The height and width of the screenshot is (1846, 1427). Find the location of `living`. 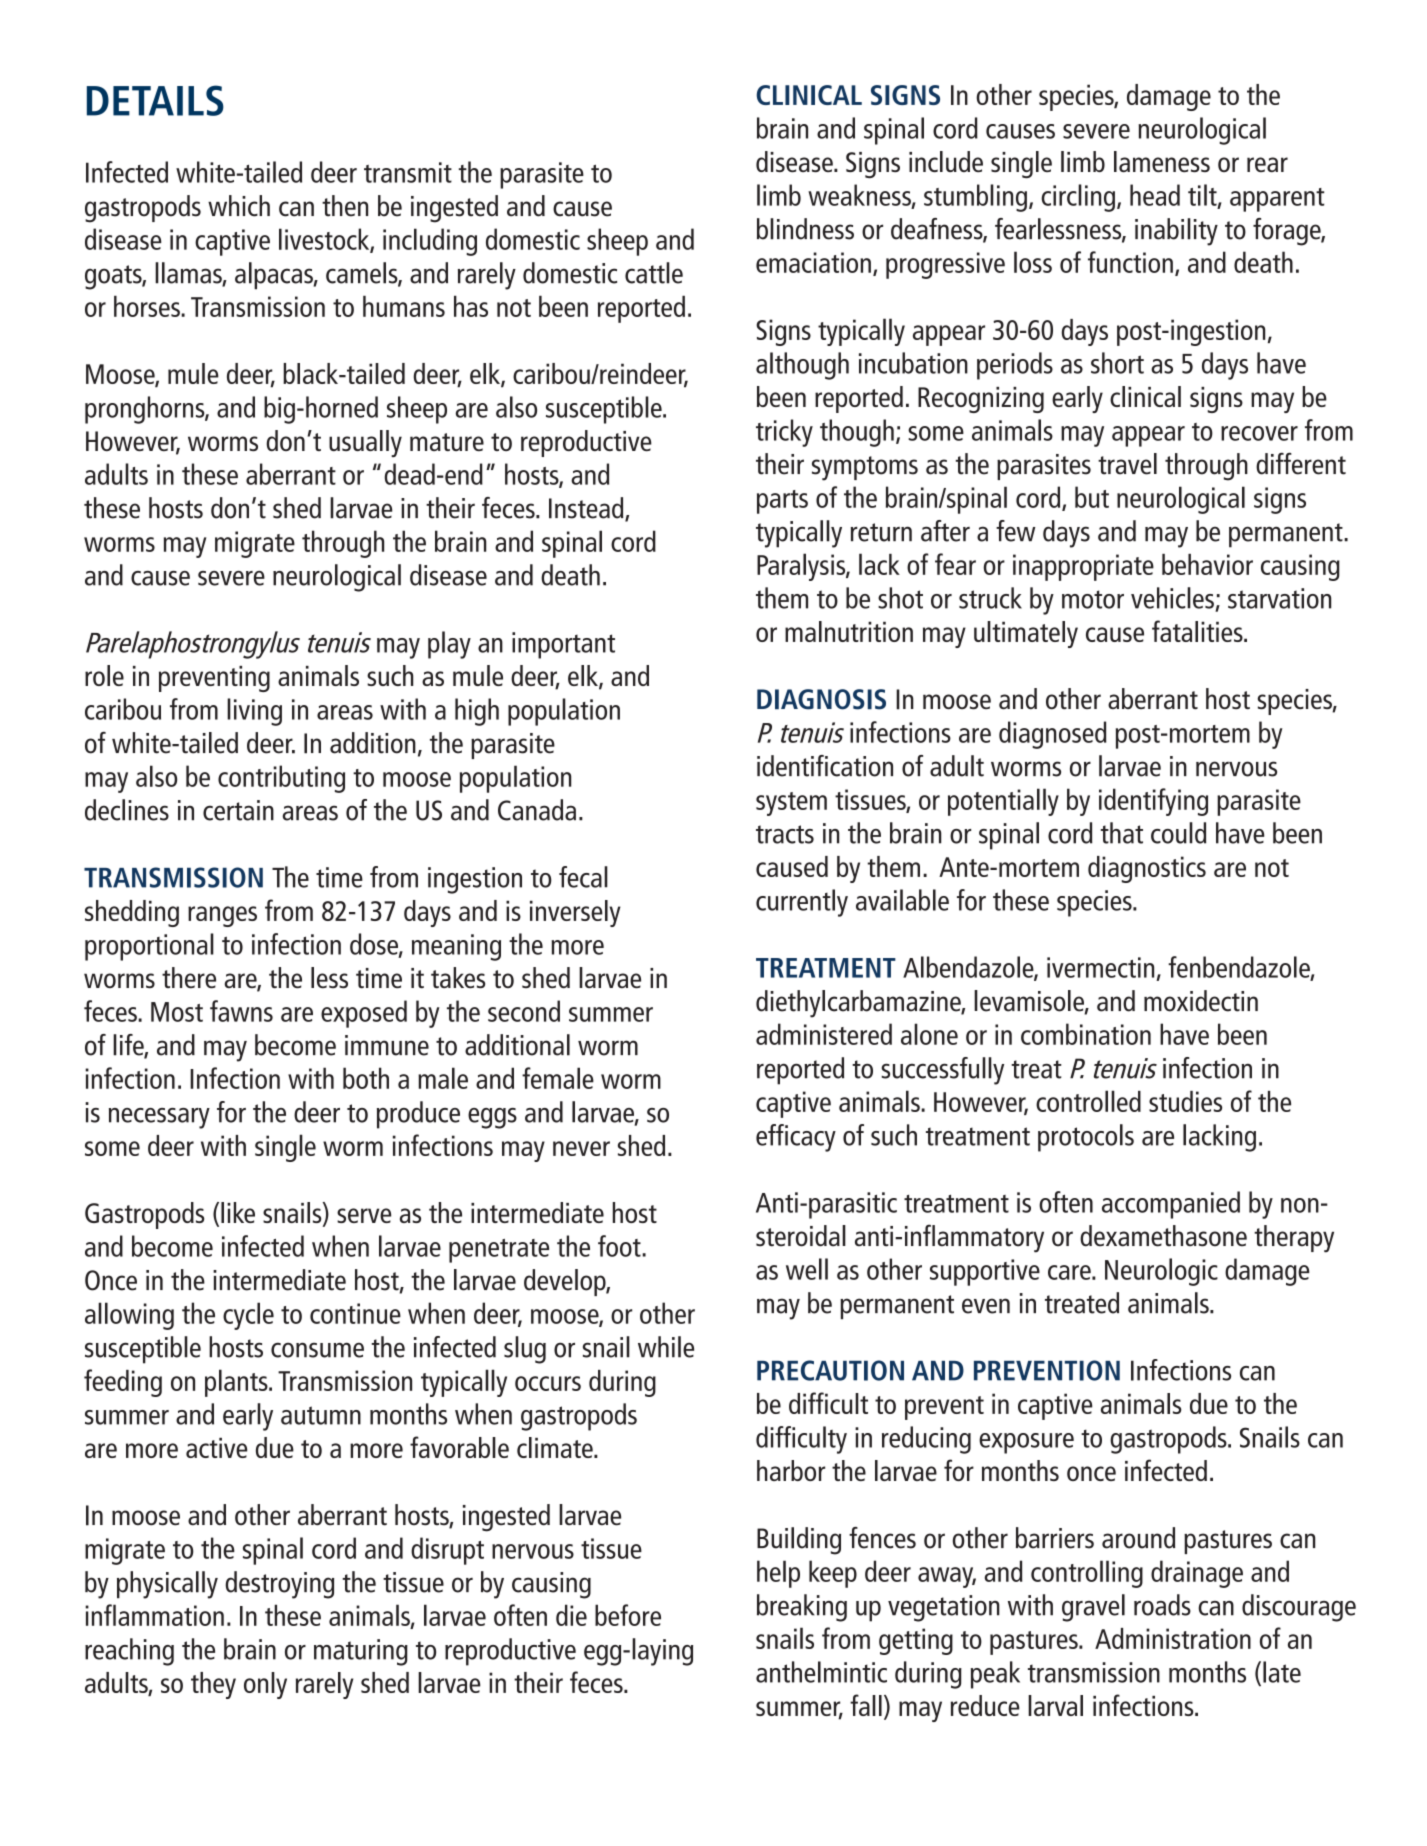

living is located at coordinates (254, 712).
